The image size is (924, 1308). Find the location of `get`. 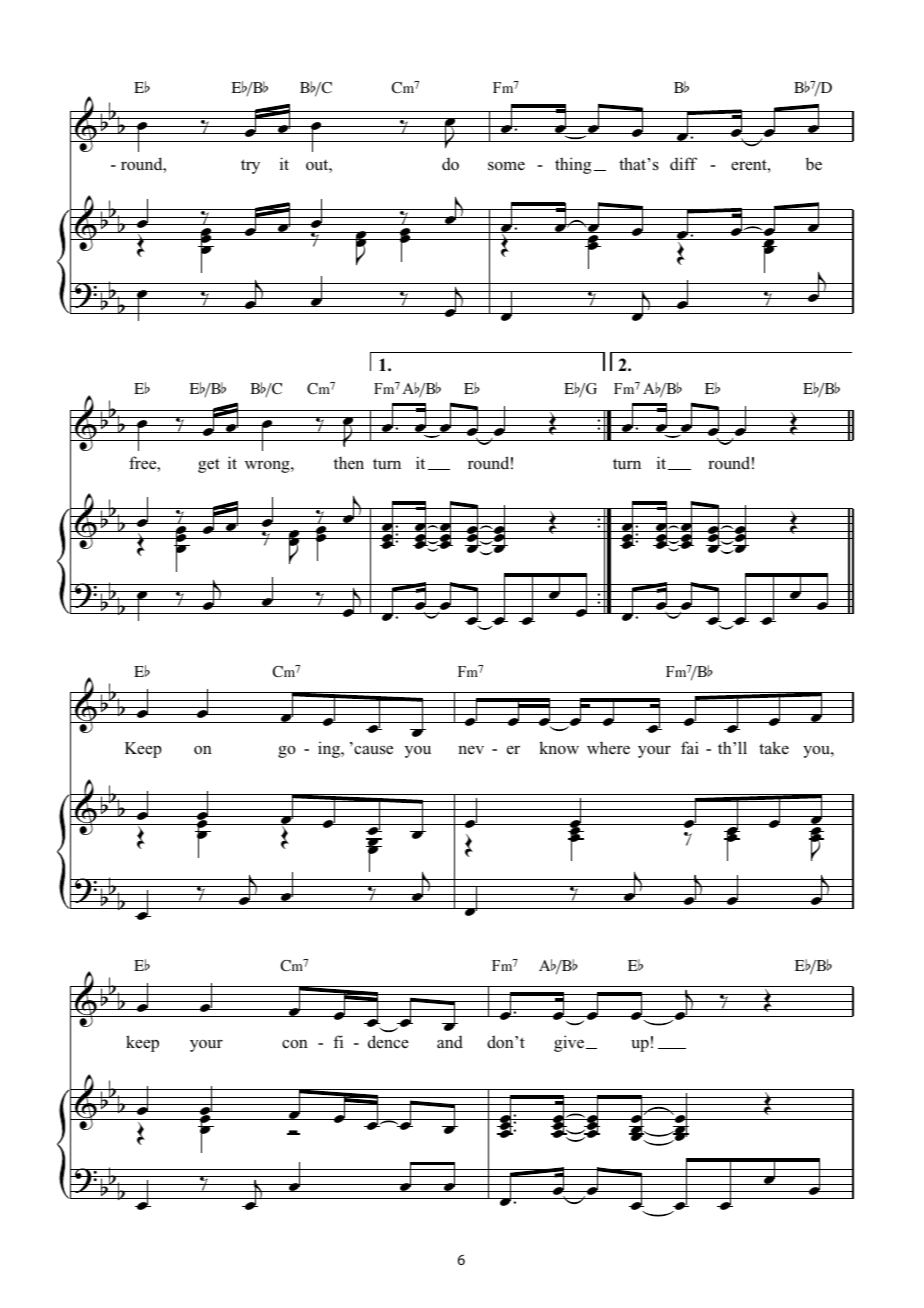

get is located at coordinates (209, 465).
